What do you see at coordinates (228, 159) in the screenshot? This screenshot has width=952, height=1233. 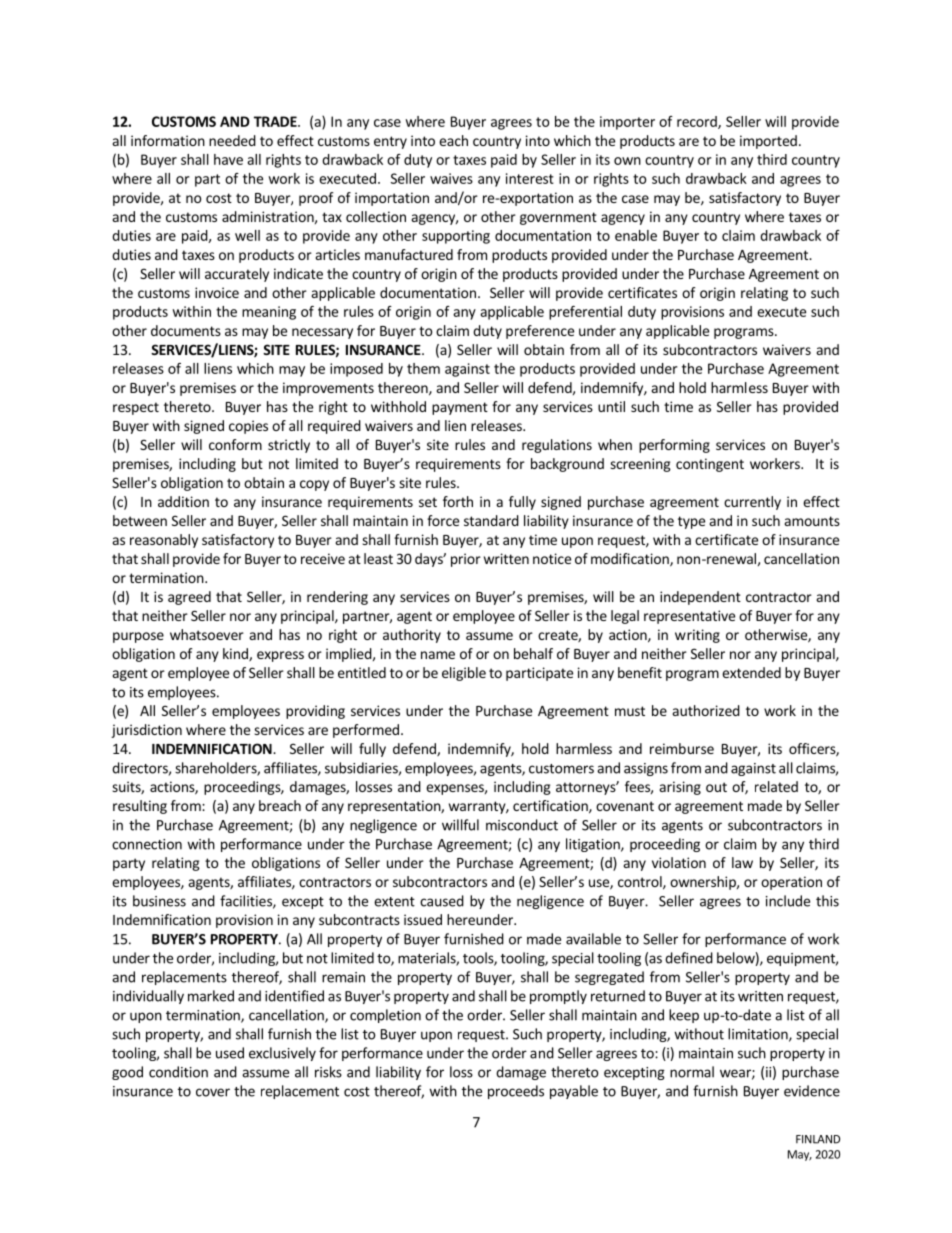 I see `have` at bounding box center [228, 159].
